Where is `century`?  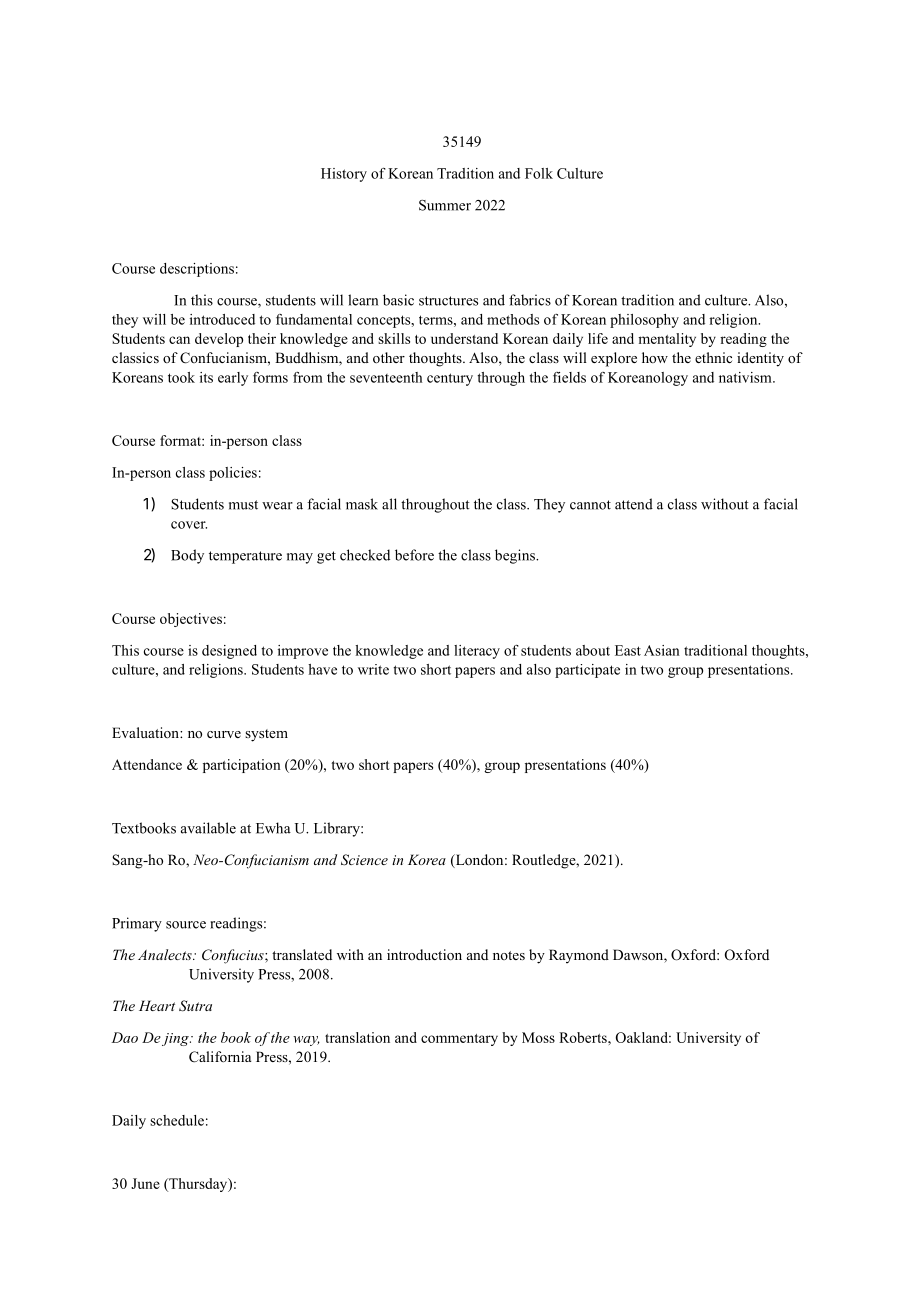
century is located at coordinates (450, 379).
